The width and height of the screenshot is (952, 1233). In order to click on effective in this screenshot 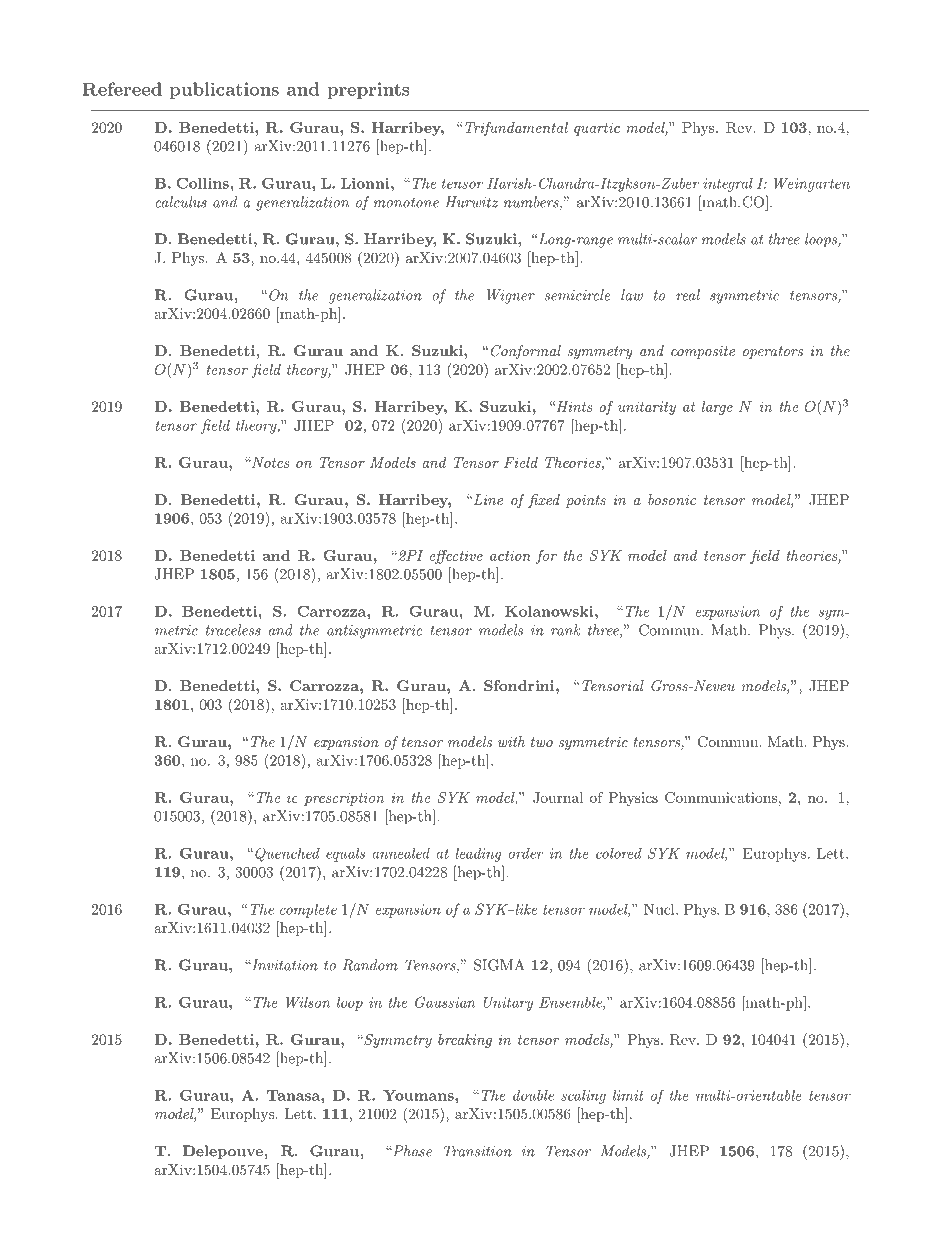, I will do `click(456, 557)`.
